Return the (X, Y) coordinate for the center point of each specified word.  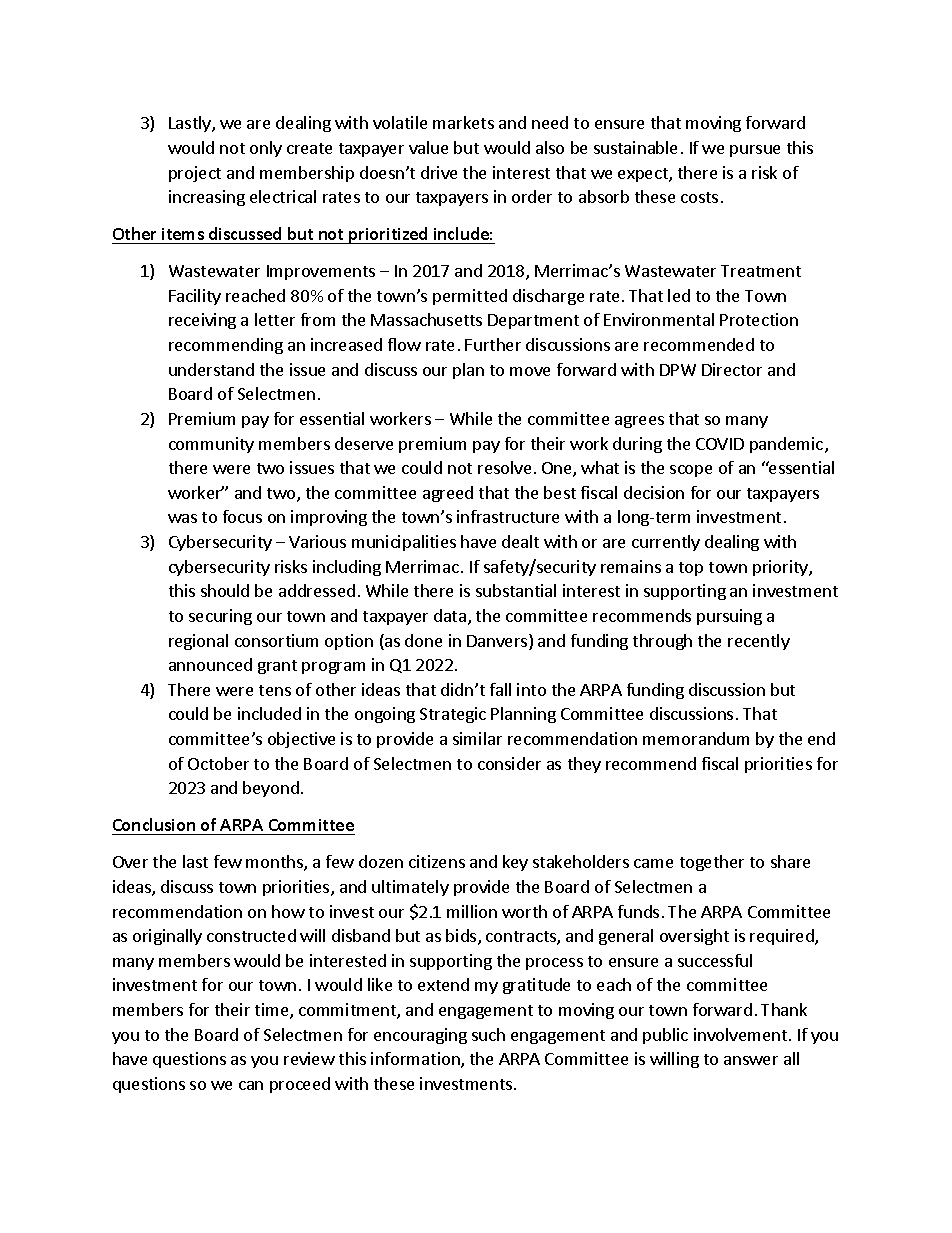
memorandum (696, 738)
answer (751, 1060)
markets (463, 122)
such (488, 1034)
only (266, 149)
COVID (720, 444)
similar (477, 738)
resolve (504, 467)
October (218, 763)
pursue (755, 151)
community (211, 445)
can (251, 1085)
